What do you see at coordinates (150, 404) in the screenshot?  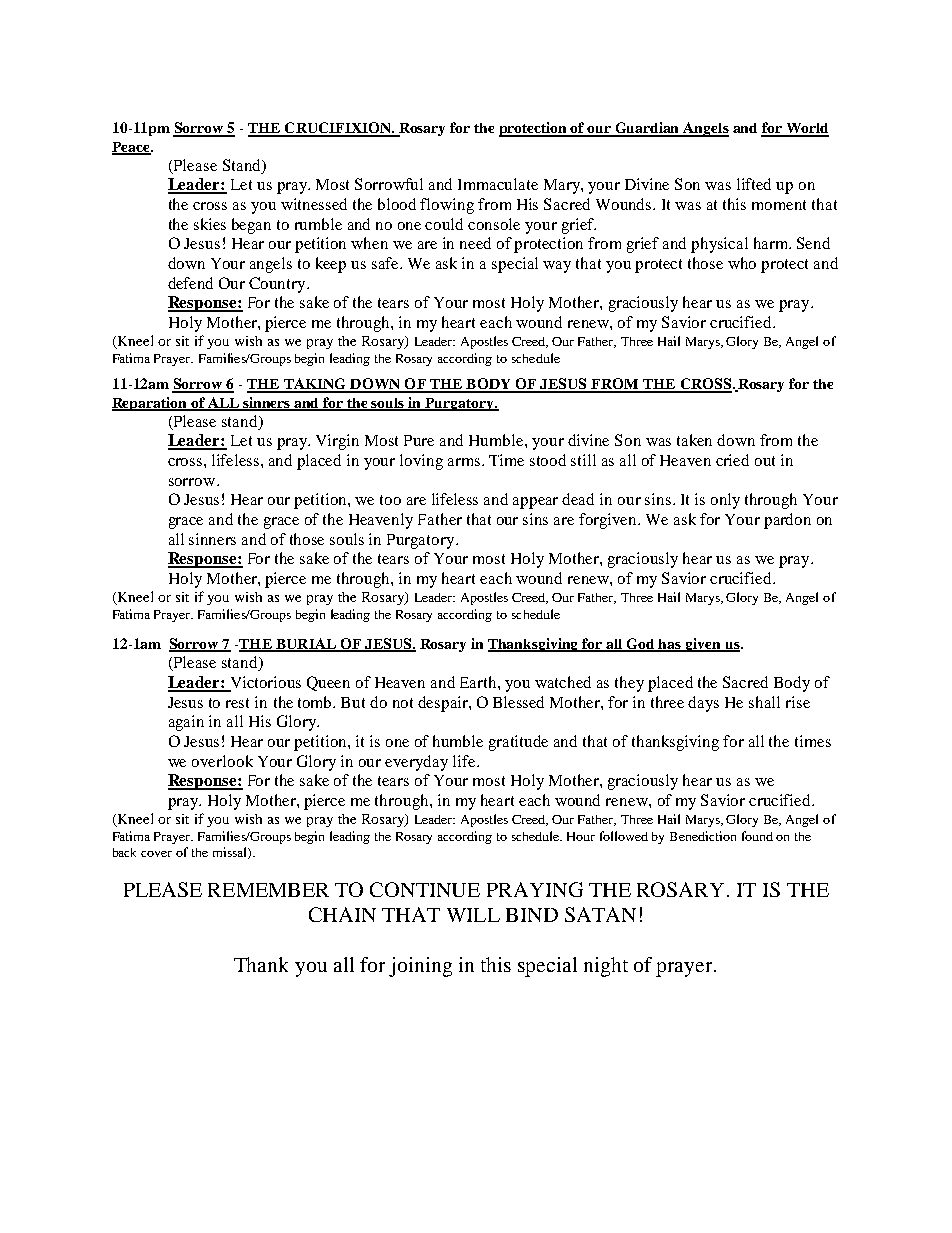 I see `Reparation` at bounding box center [150, 404].
